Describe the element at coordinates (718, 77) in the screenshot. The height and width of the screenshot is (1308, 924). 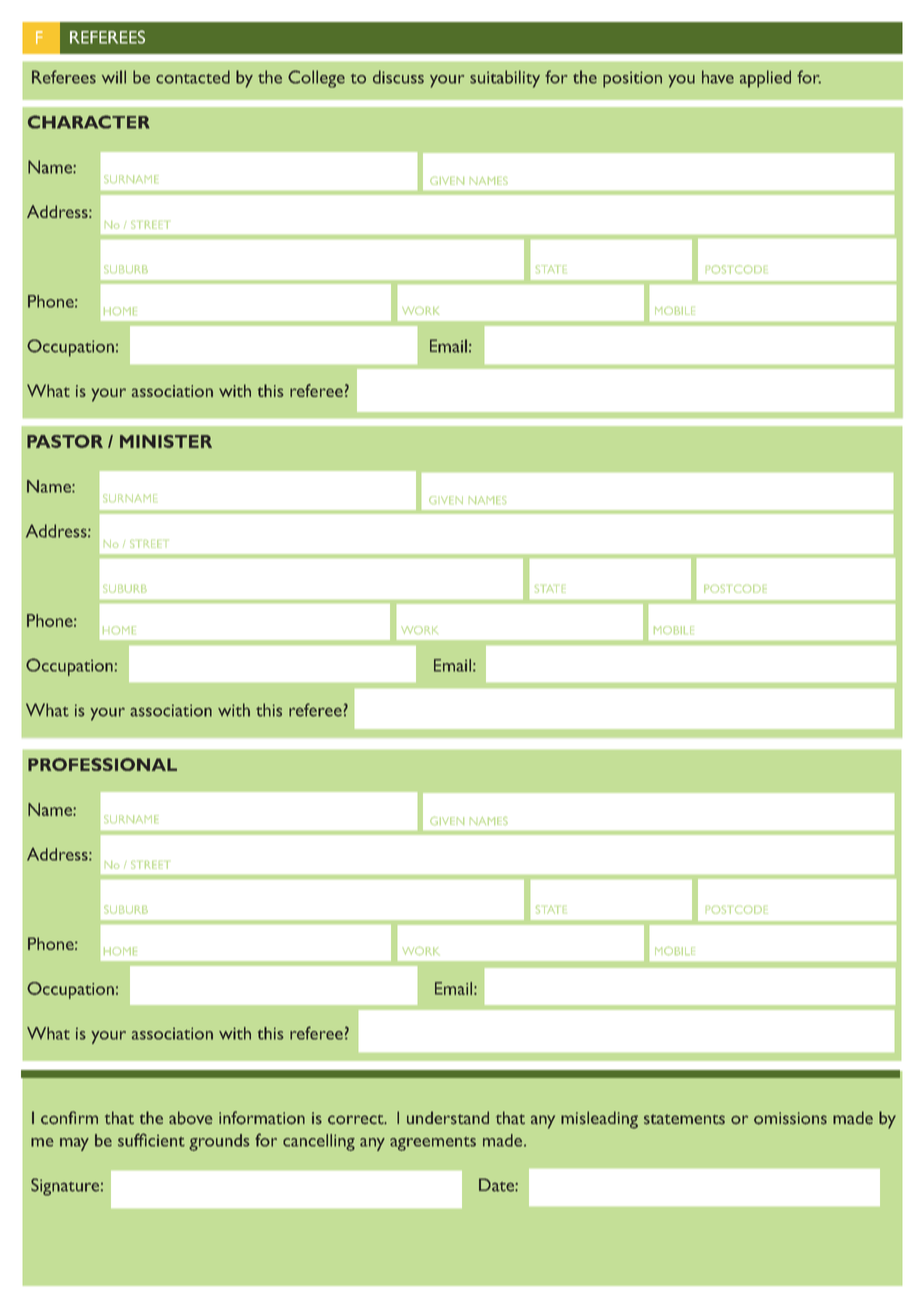
I see `have` at that location.
